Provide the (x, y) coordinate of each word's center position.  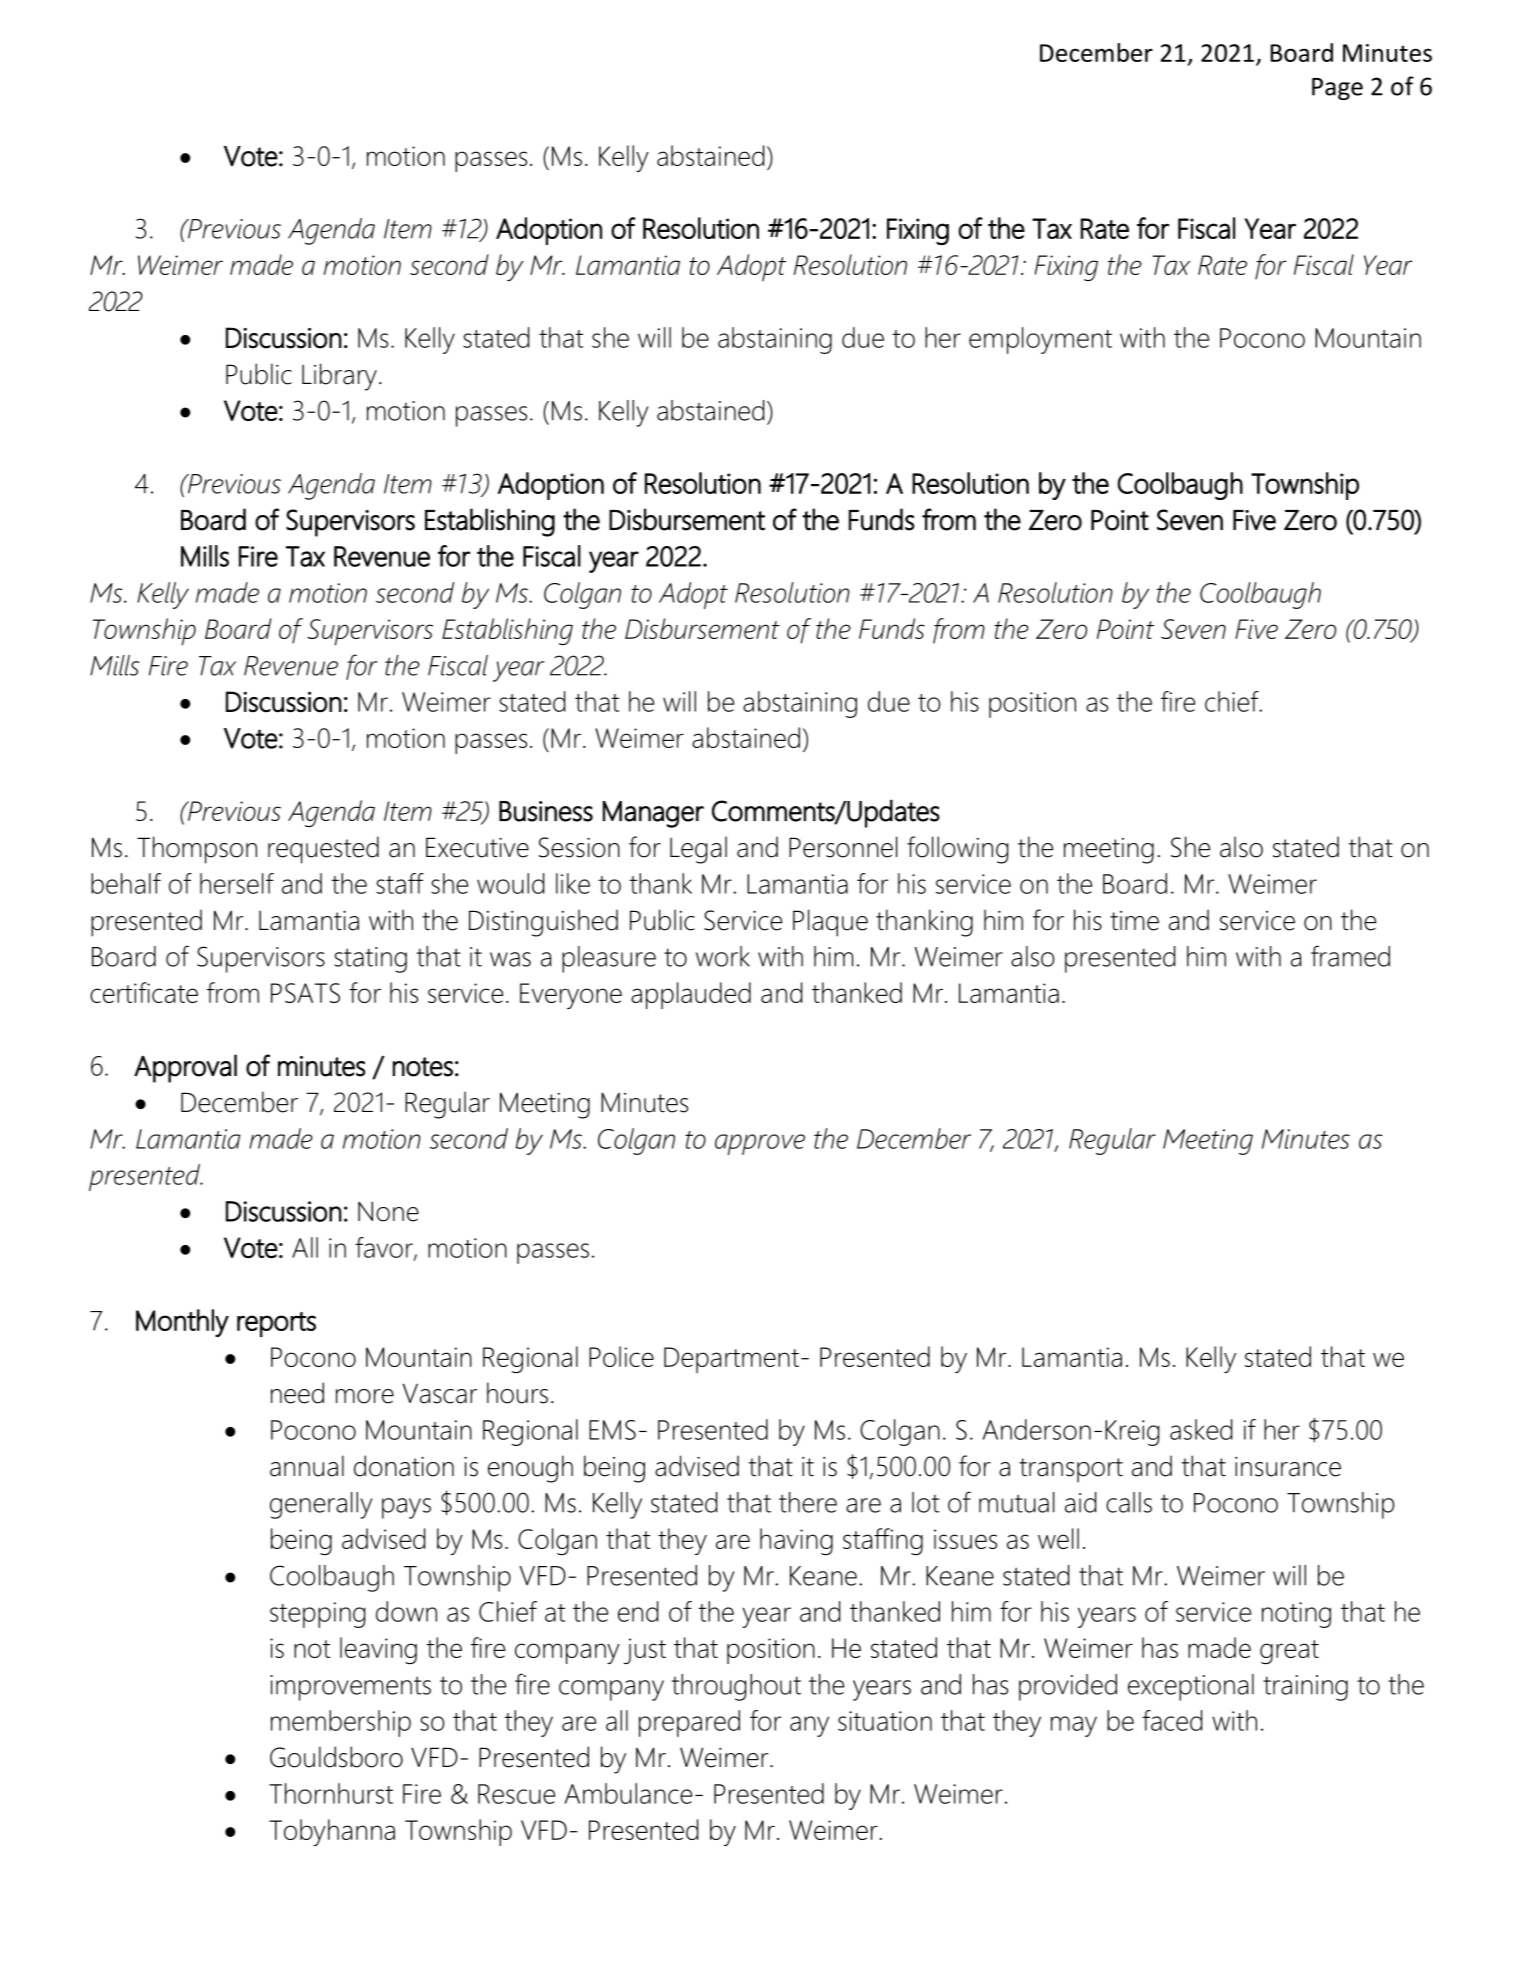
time (1134, 921)
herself (237, 883)
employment (1040, 340)
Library (339, 377)
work (723, 956)
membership (341, 1723)
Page (1337, 89)
